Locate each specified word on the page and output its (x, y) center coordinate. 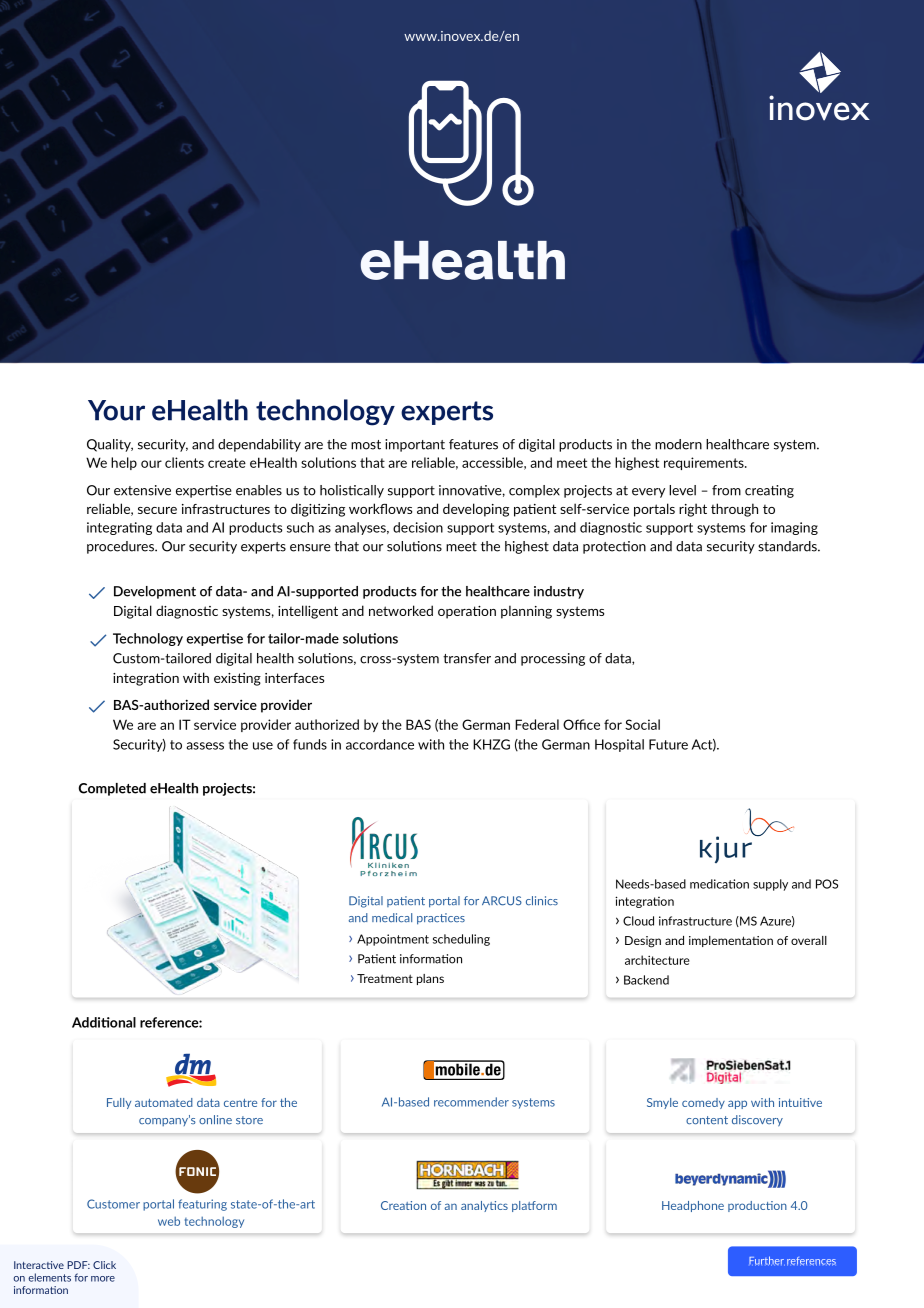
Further (767, 1261)
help (124, 463)
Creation (403, 1205)
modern (678, 444)
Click (104, 1265)
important (415, 445)
